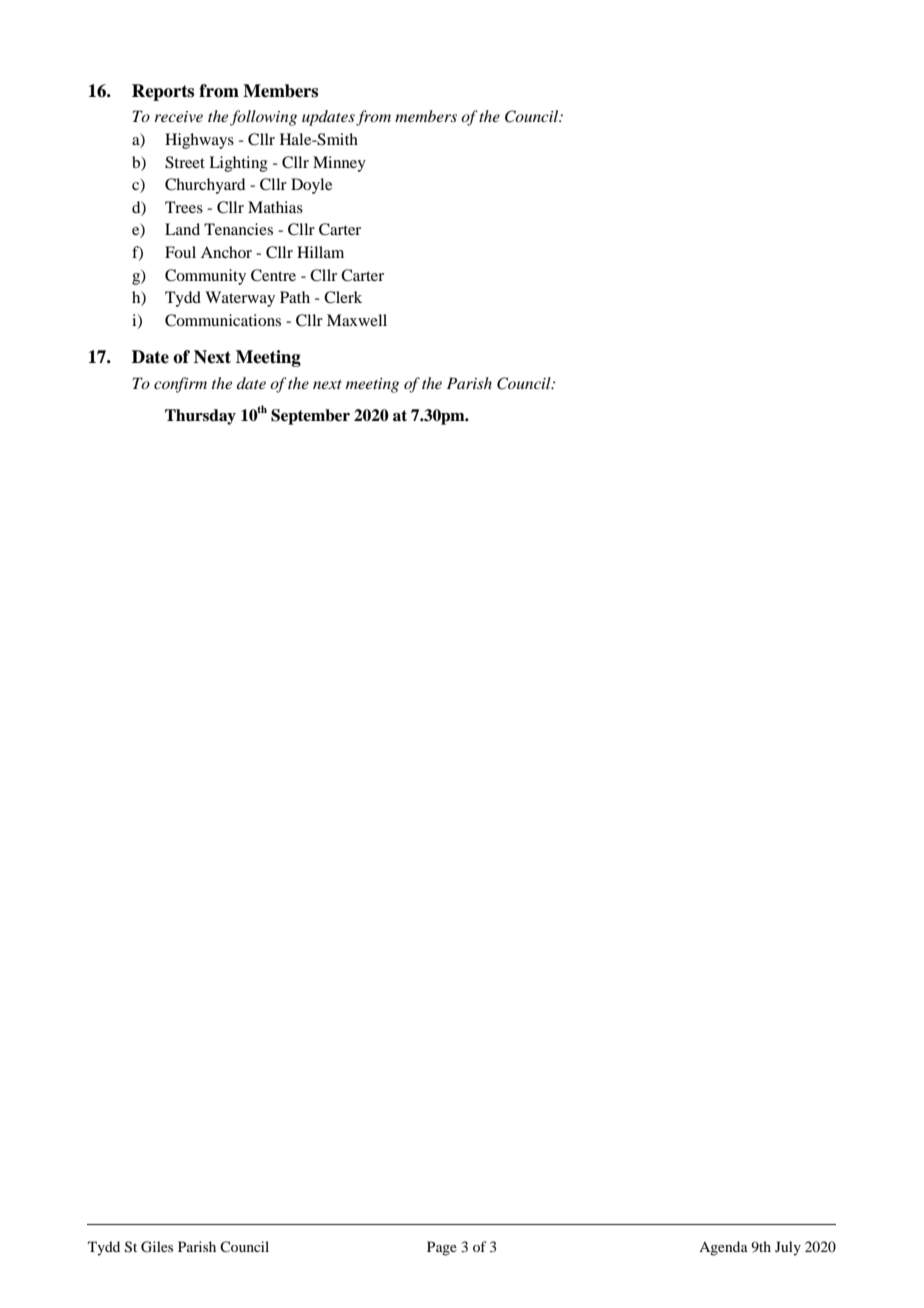 This document has height=1308, width=924. Describe the element at coordinates (157, 1247) in the document. I see `Giles` at that location.
